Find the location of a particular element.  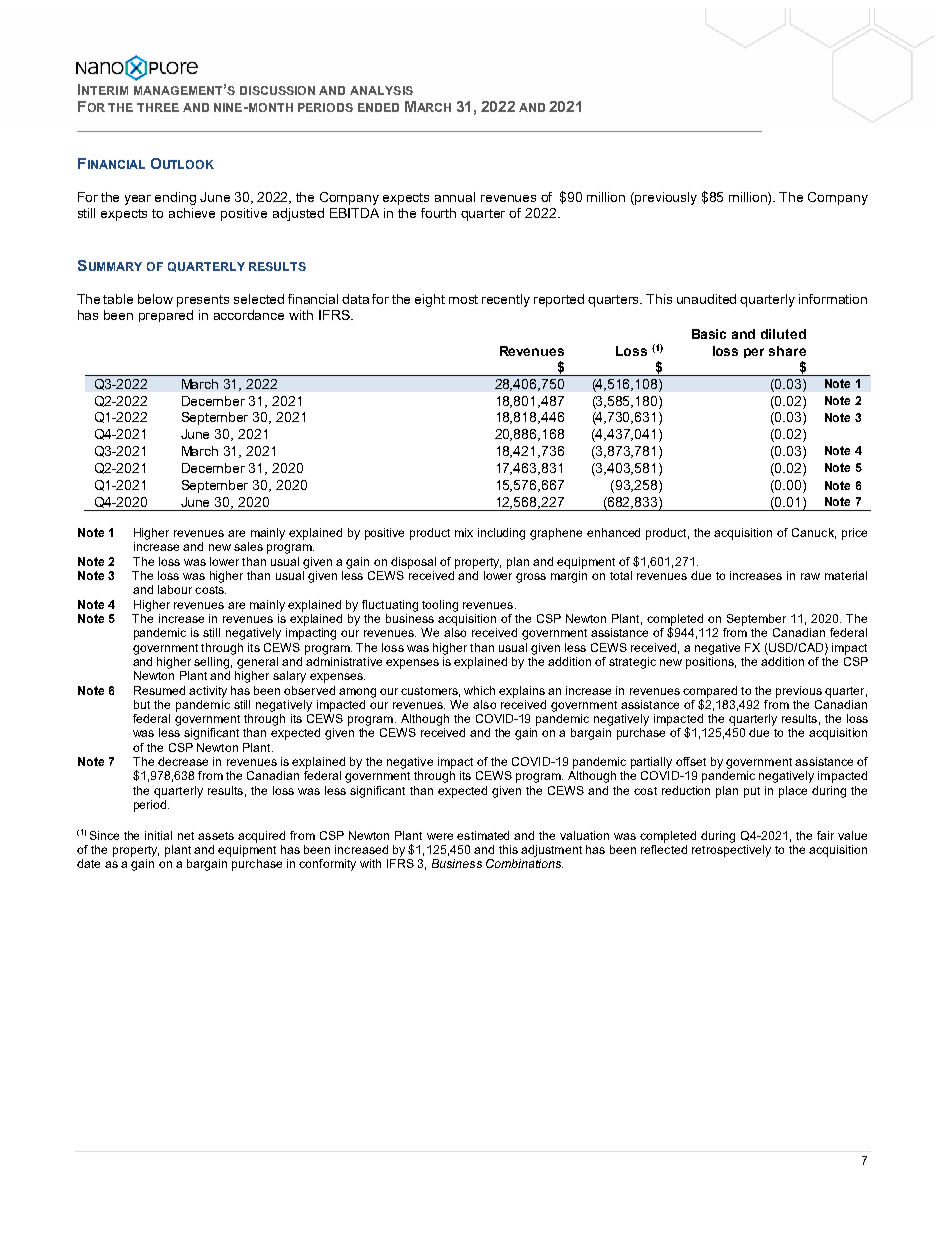

strategic is located at coordinates (632, 663).
